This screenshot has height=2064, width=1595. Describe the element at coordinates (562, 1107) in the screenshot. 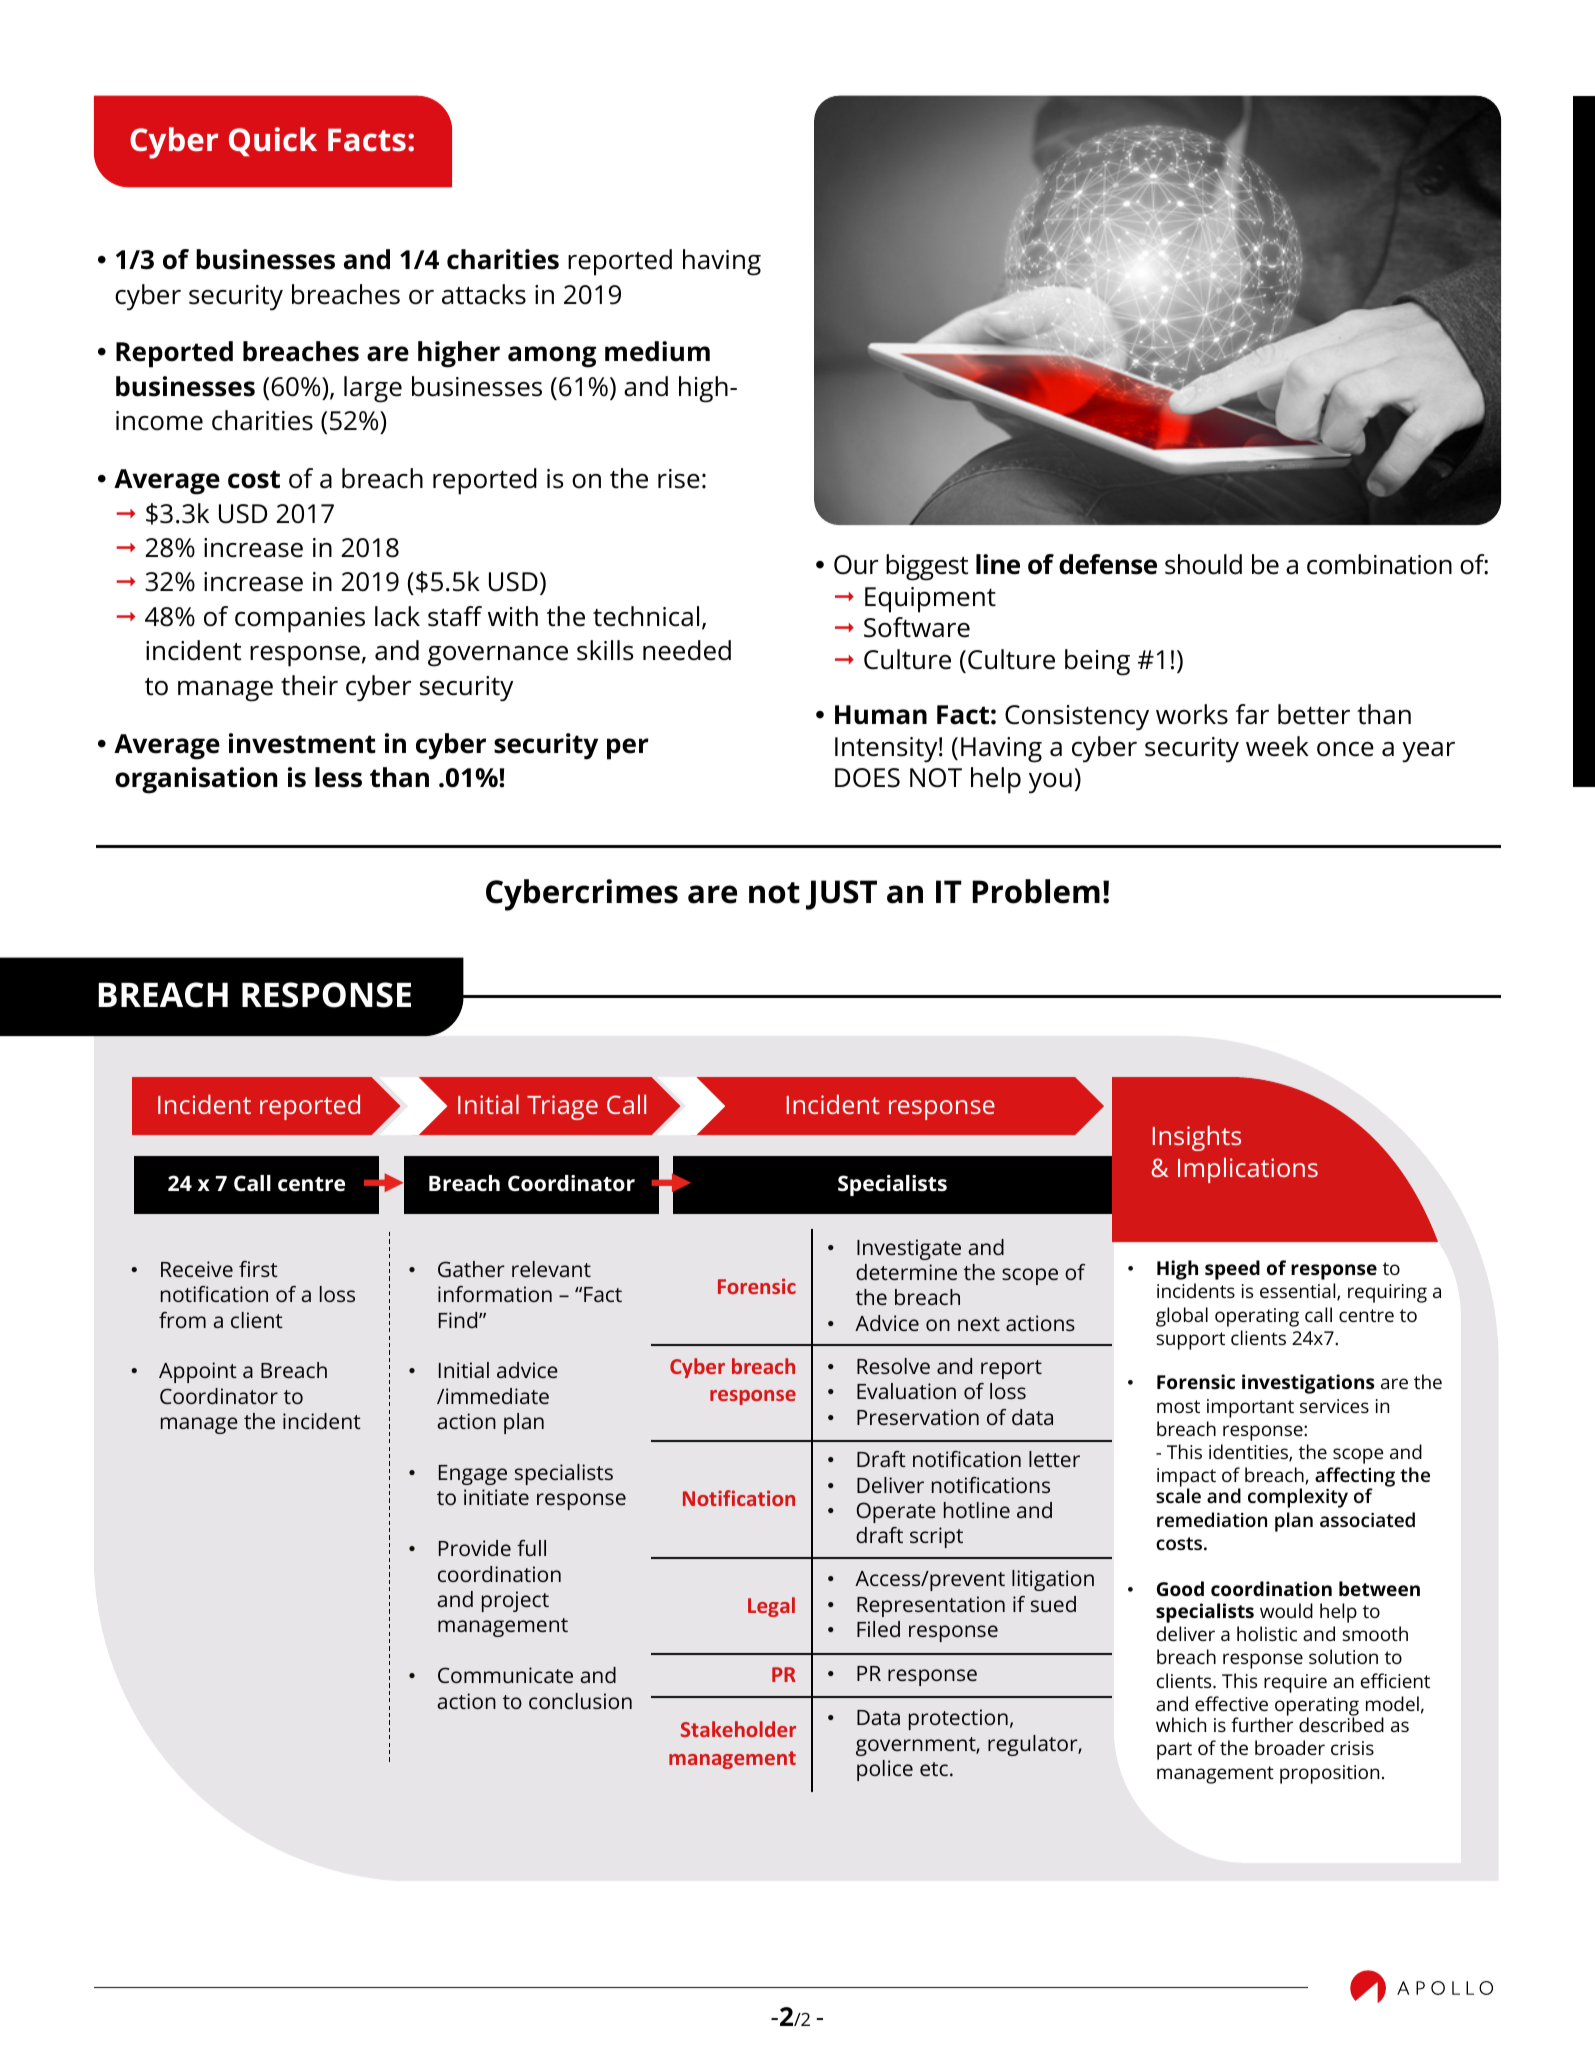

I see `Triage` at that location.
